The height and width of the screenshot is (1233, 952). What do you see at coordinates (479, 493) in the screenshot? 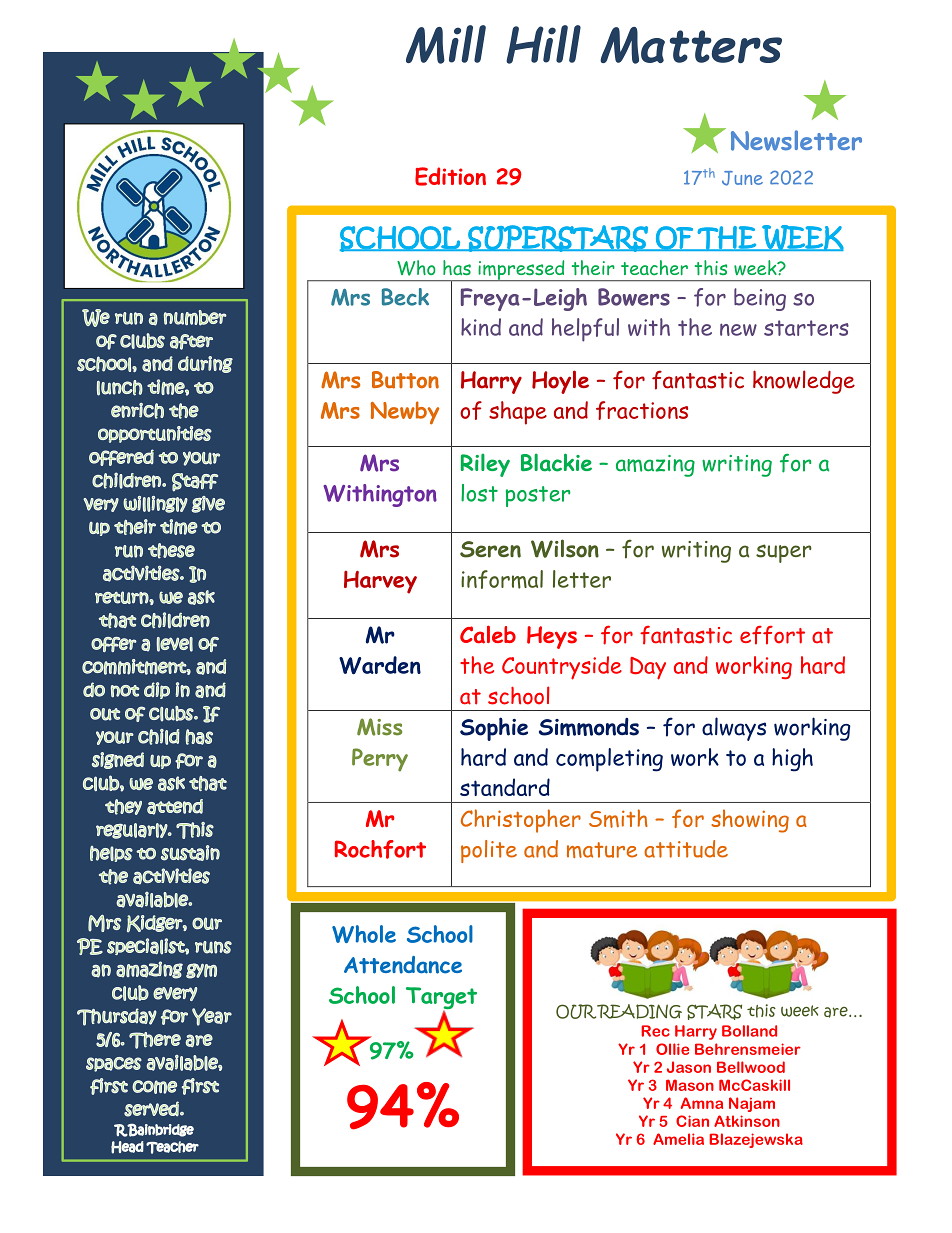
I see `lost` at bounding box center [479, 493].
